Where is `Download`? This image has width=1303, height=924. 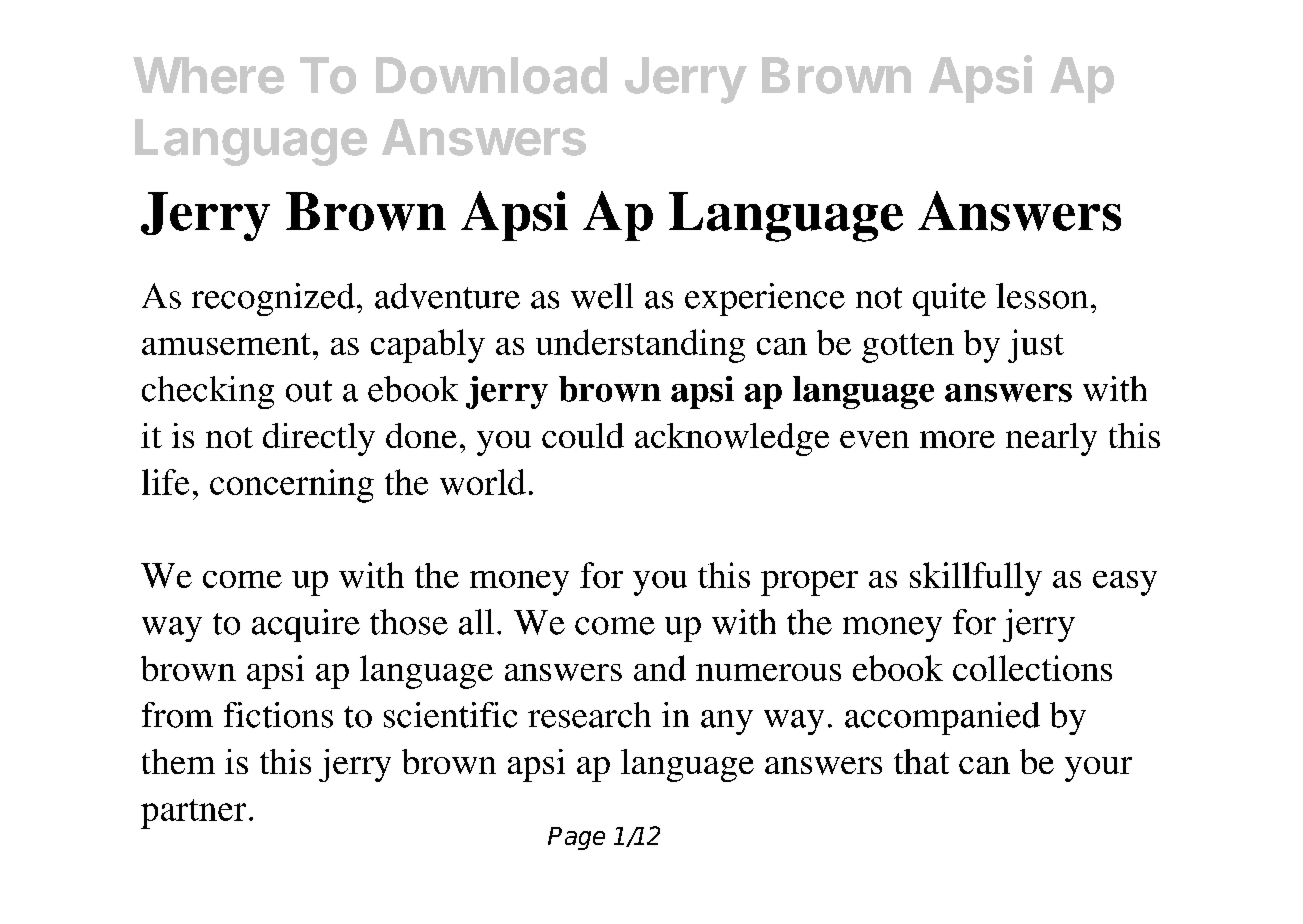
Download is located at coordinates (491, 75).
